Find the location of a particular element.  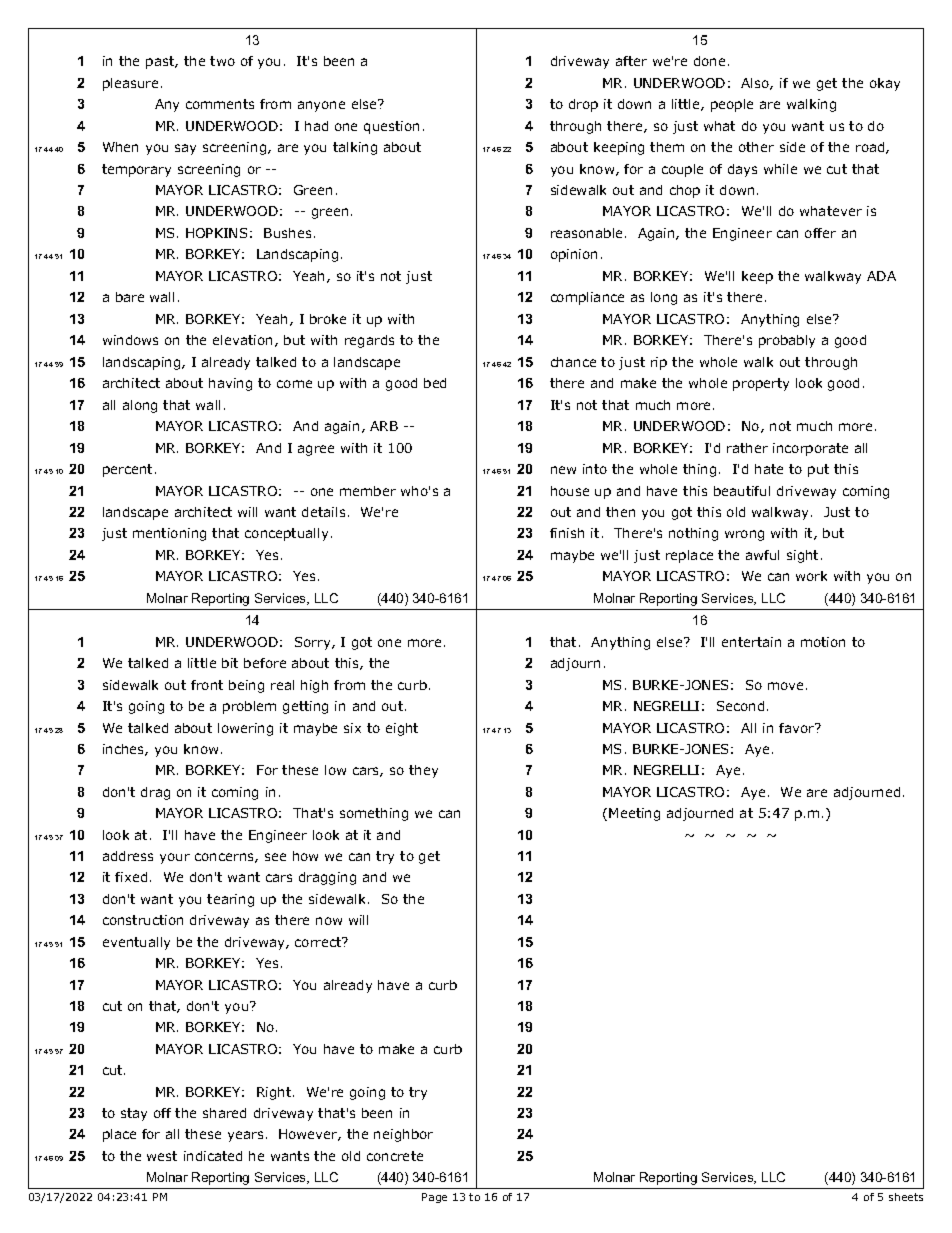

comments is located at coordinates (220, 104).
